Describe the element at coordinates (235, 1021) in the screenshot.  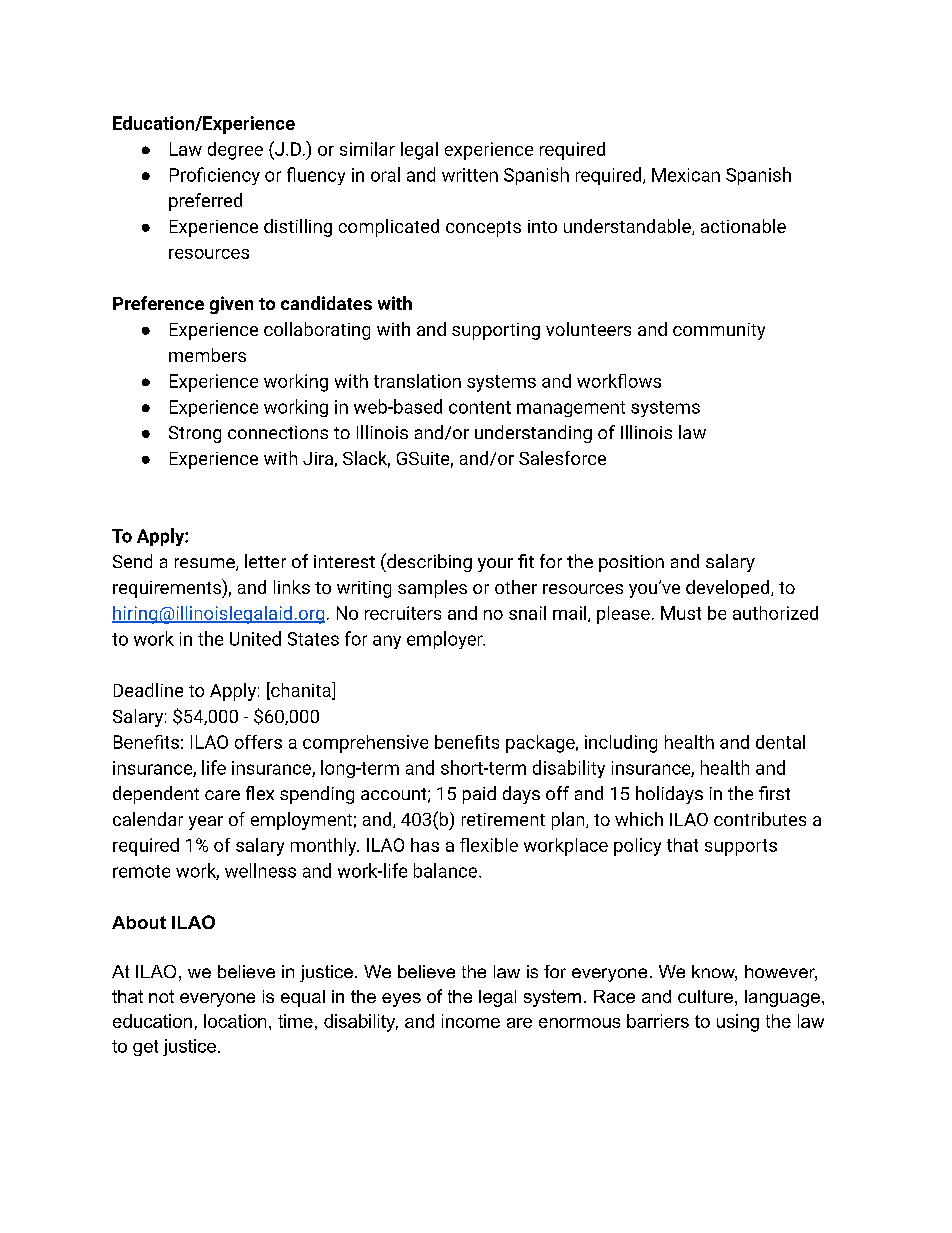
I see `location` at that location.
